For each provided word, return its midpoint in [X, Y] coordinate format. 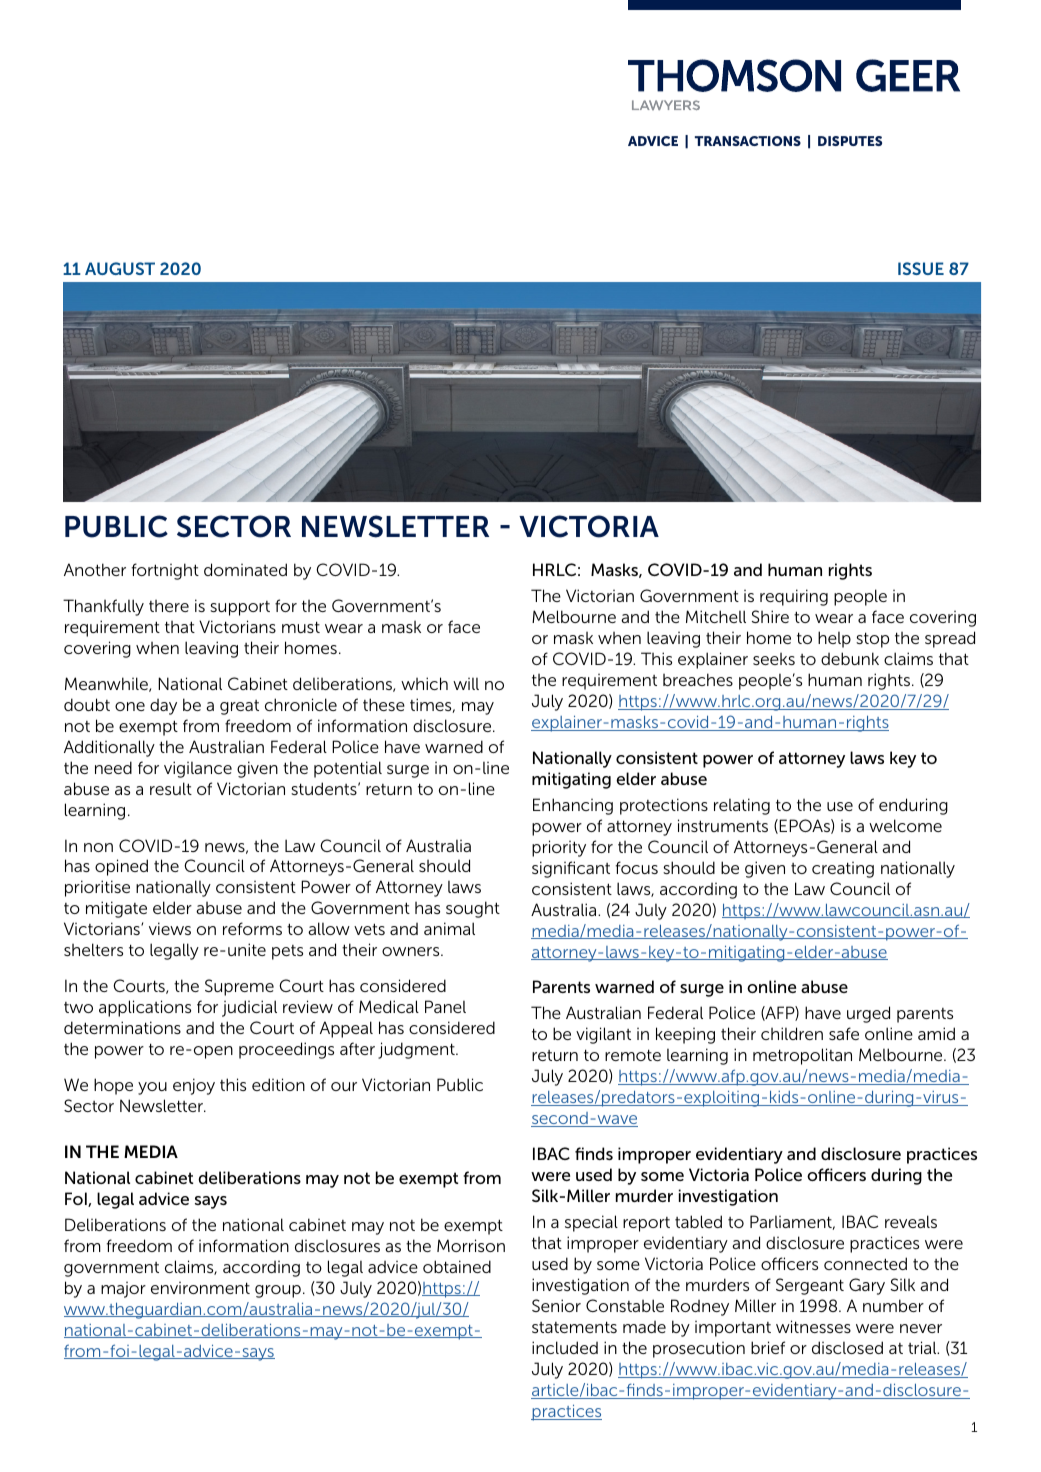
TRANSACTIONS [748, 141]
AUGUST [120, 268]
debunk [850, 658]
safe [844, 1033]
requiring [794, 597]
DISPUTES [850, 141]
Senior [556, 1305]
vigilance [198, 769]
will [466, 683]
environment [200, 1288]
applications [145, 1008]
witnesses [813, 1326]
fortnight [165, 571]
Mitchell [716, 616]
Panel [445, 1006]
